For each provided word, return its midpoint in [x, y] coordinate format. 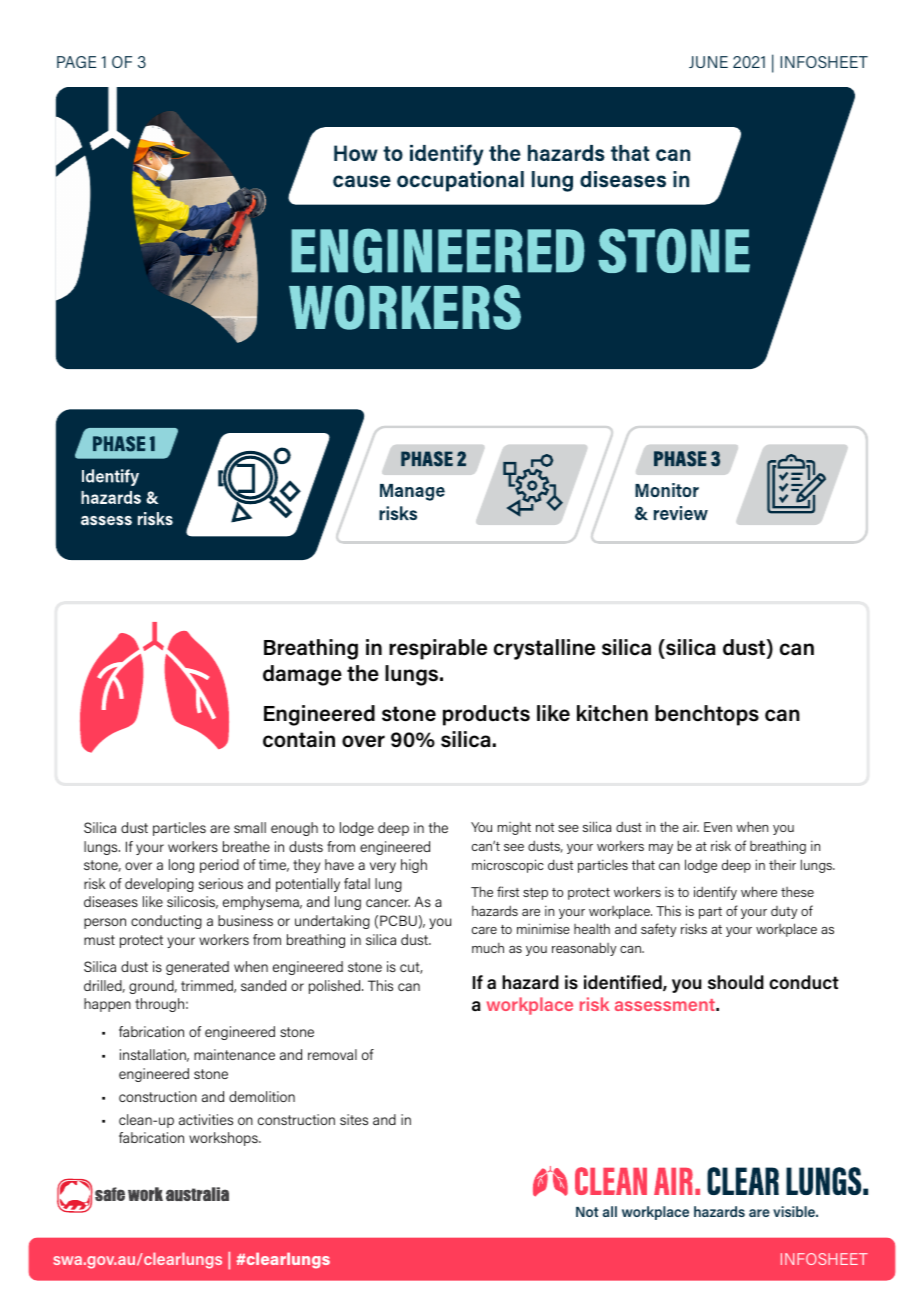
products [486, 715]
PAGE [76, 62]
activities [206, 1119]
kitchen [612, 713]
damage [302, 675]
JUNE [708, 62]
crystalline [544, 649]
